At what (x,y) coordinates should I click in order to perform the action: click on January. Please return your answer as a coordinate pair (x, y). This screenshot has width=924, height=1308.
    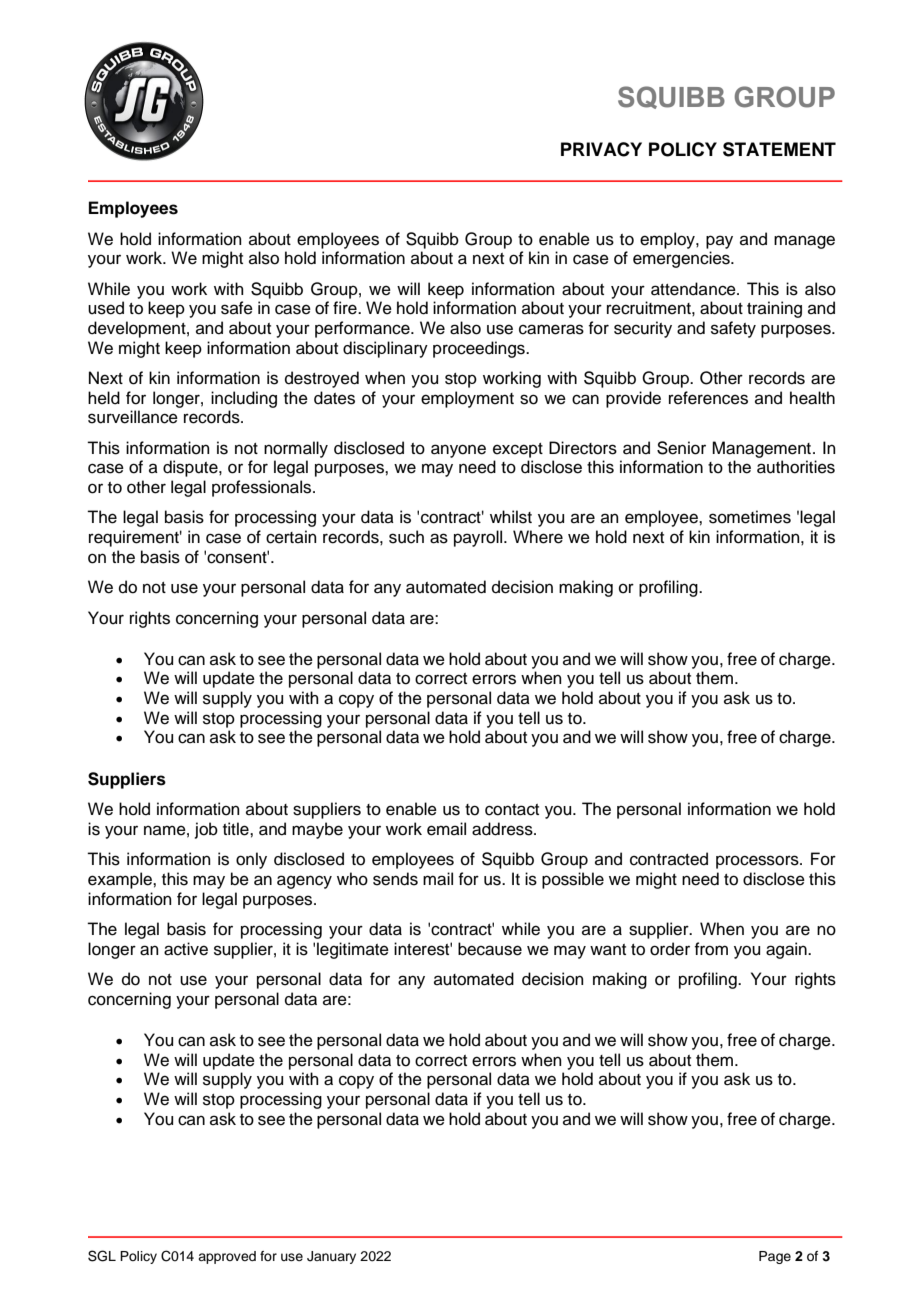
    Looking at the image, I should click on (331, 1257).
